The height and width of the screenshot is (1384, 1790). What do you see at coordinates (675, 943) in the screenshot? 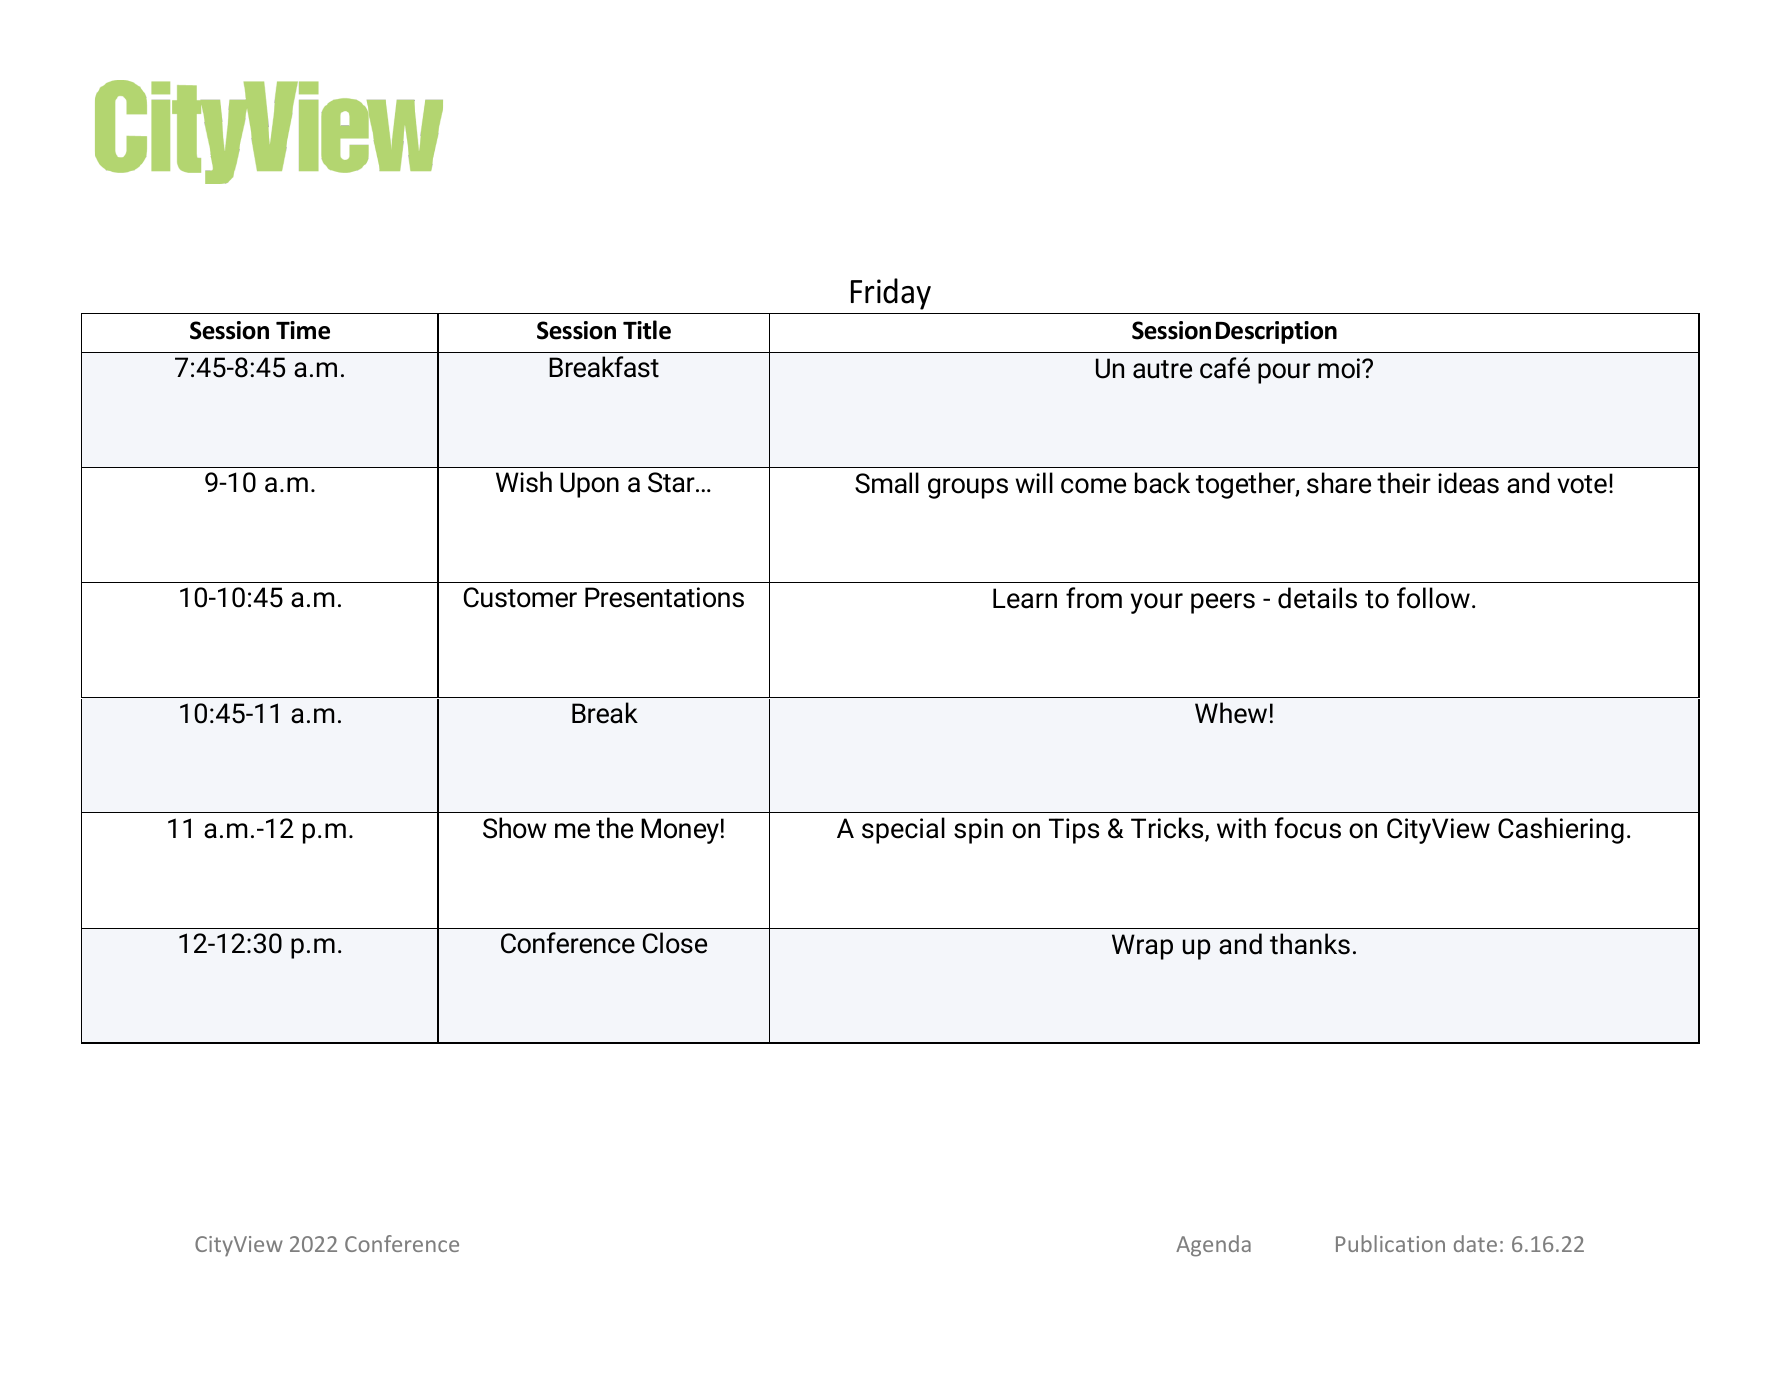
I see `Close` at bounding box center [675, 943].
